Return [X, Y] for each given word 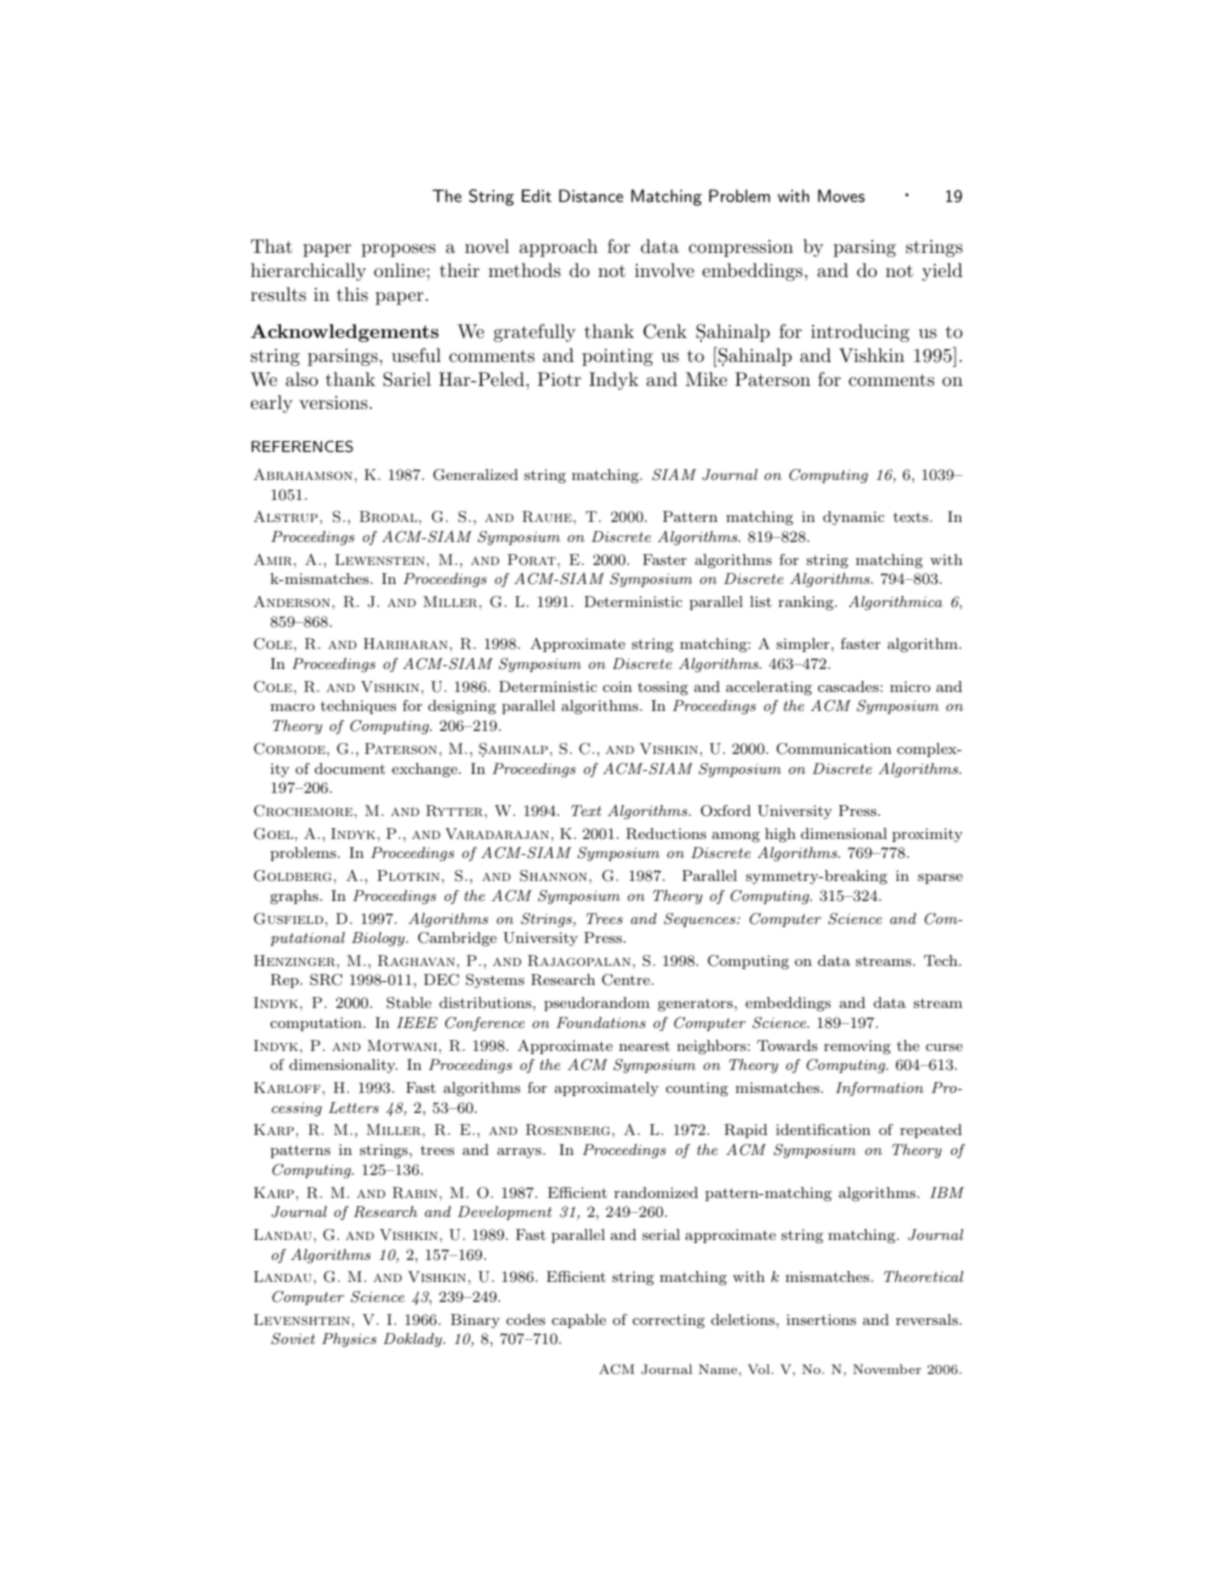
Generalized [475, 475]
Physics [349, 1340]
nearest [644, 1046]
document [350, 768]
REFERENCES [302, 446]
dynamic [854, 518]
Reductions [666, 834]
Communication [834, 749]
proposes [398, 250]
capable [579, 1321]
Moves [841, 195]
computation [317, 1024]
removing [857, 1047]
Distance [591, 195]
